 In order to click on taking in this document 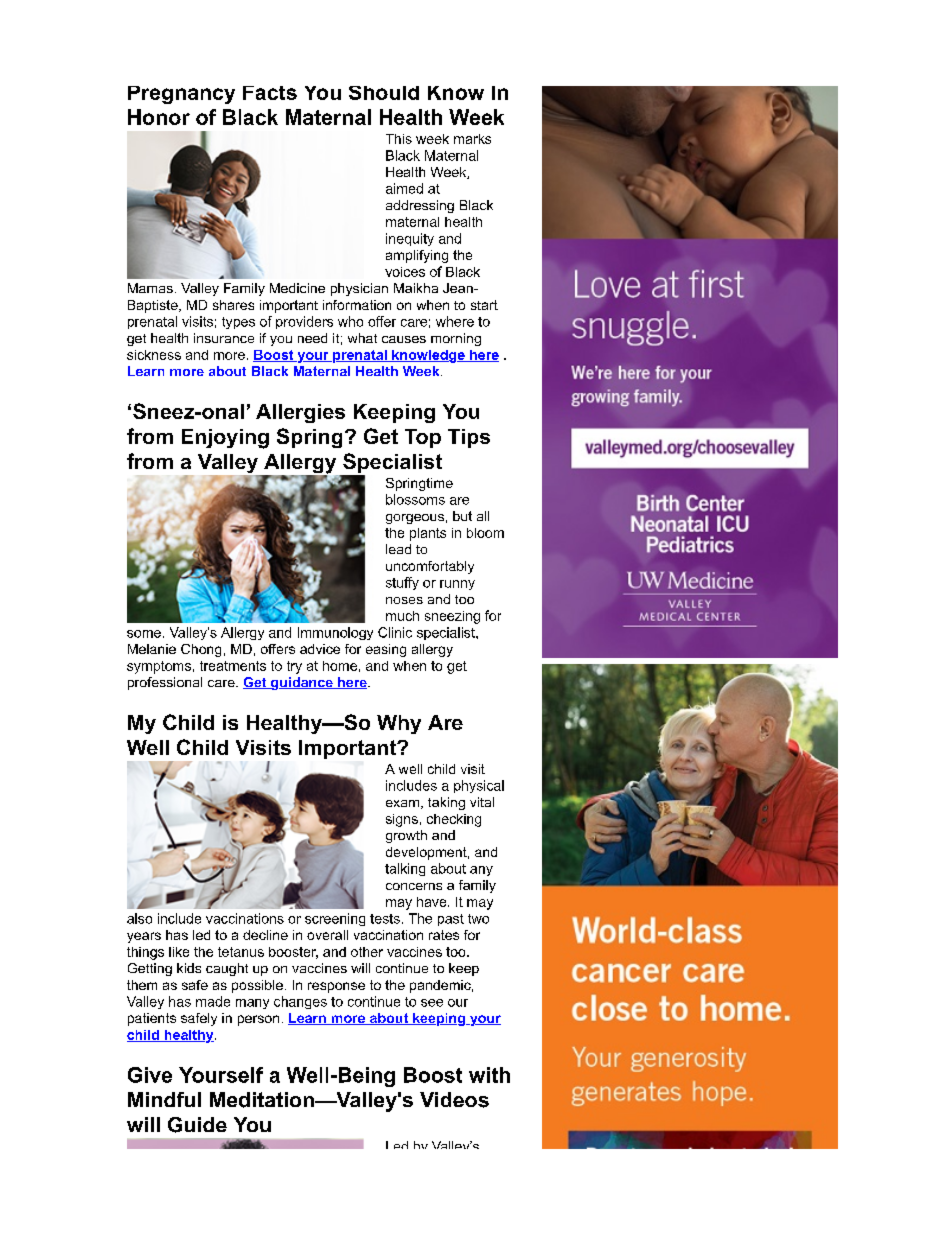, I will do `click(446, 803)`.
